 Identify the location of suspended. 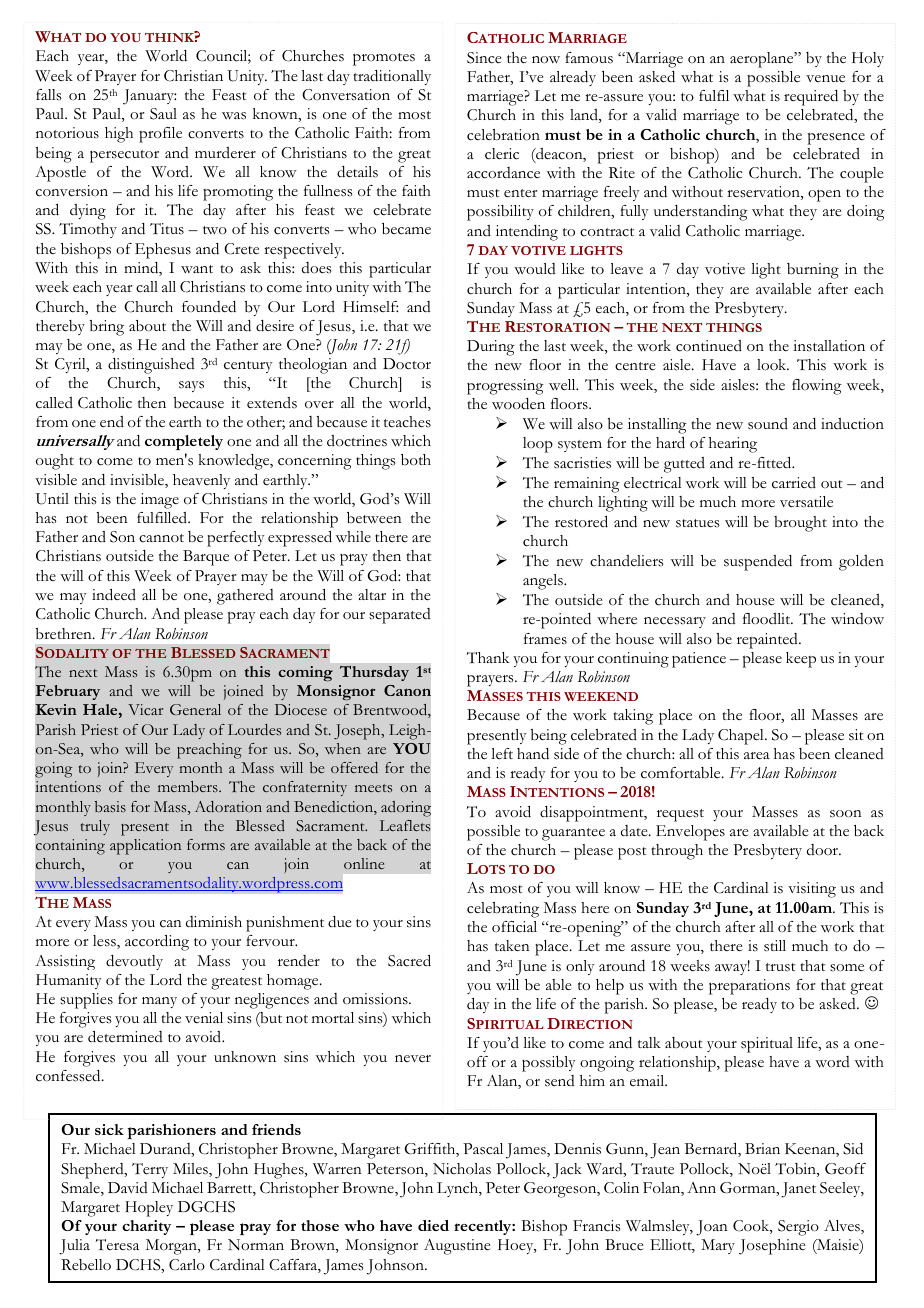
(758, 563).
